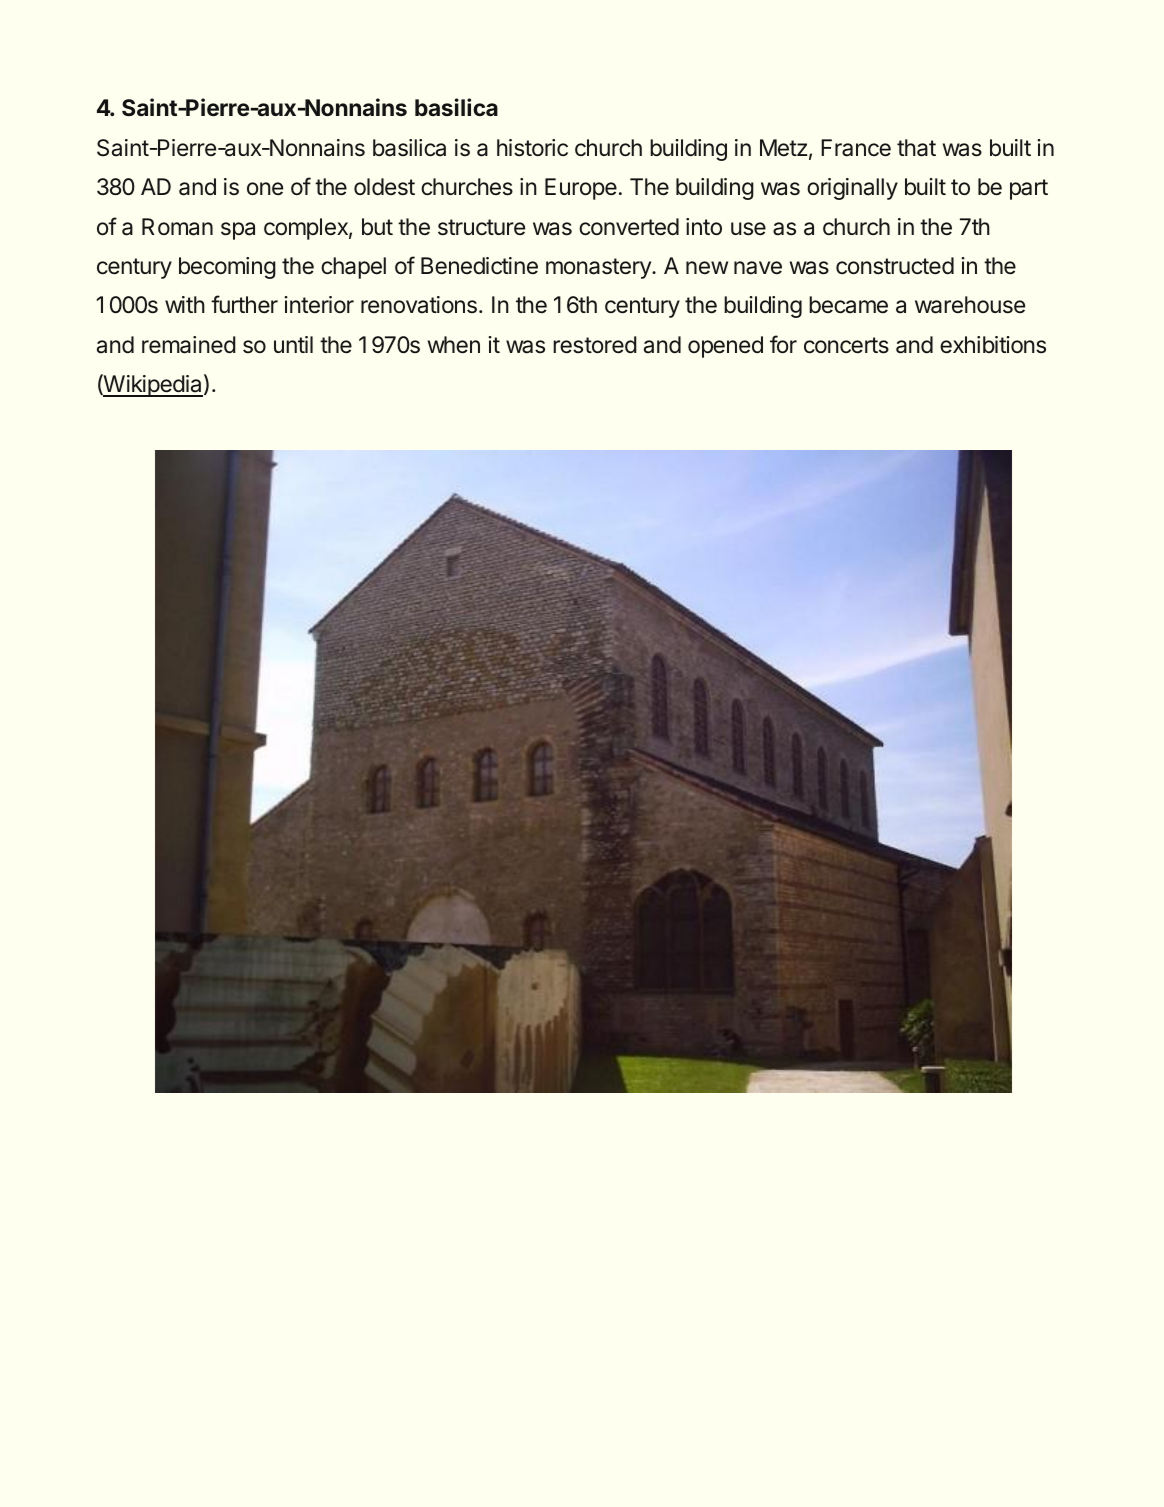 The height and width of the screenshot is (1507, 1164). I want to click on further, so click(244, 304).
